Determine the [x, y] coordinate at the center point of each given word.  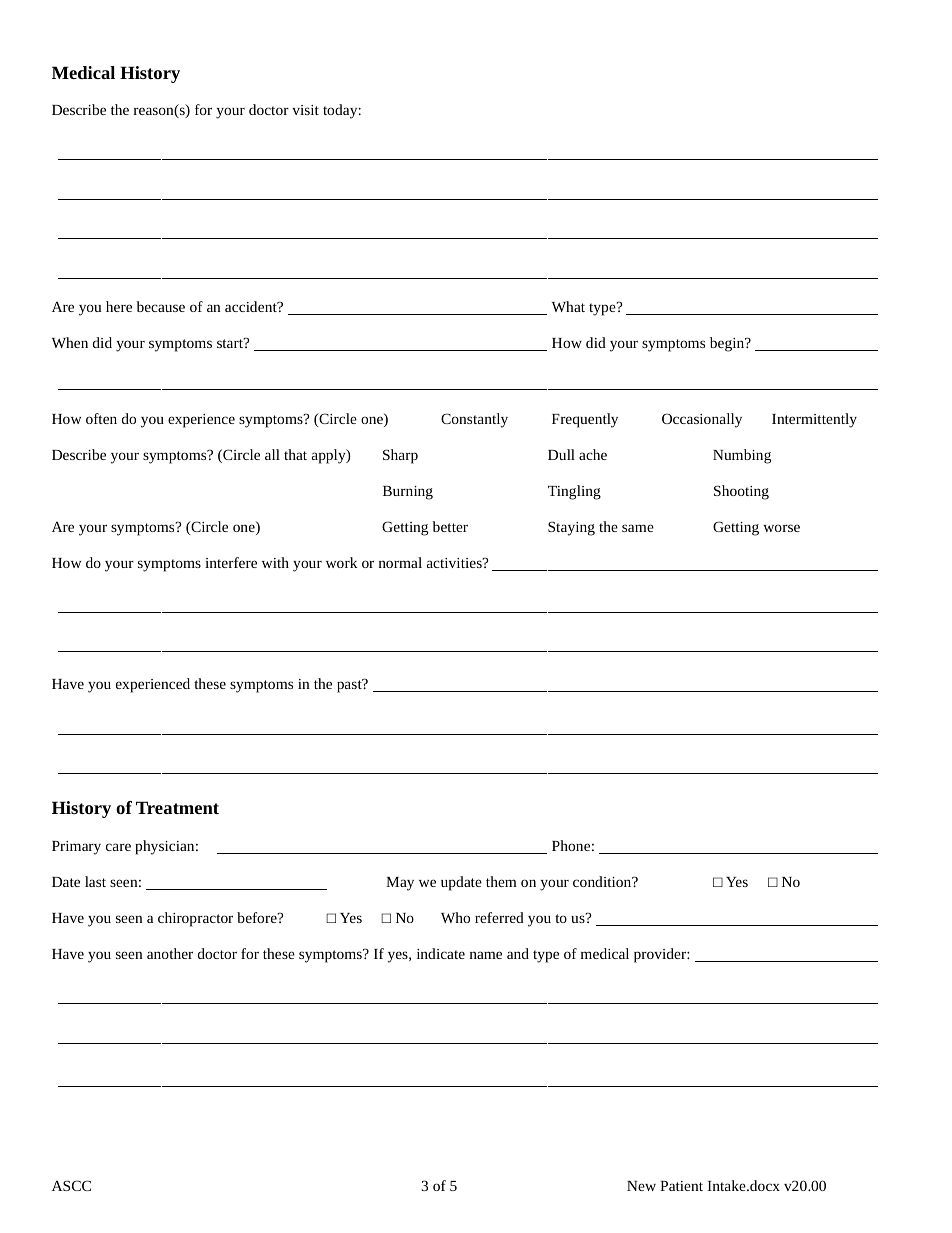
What [568, 306]
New [641, 1186]
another [170, 953]
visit [305, 110]
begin [728, 344]
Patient [681, 1186]
